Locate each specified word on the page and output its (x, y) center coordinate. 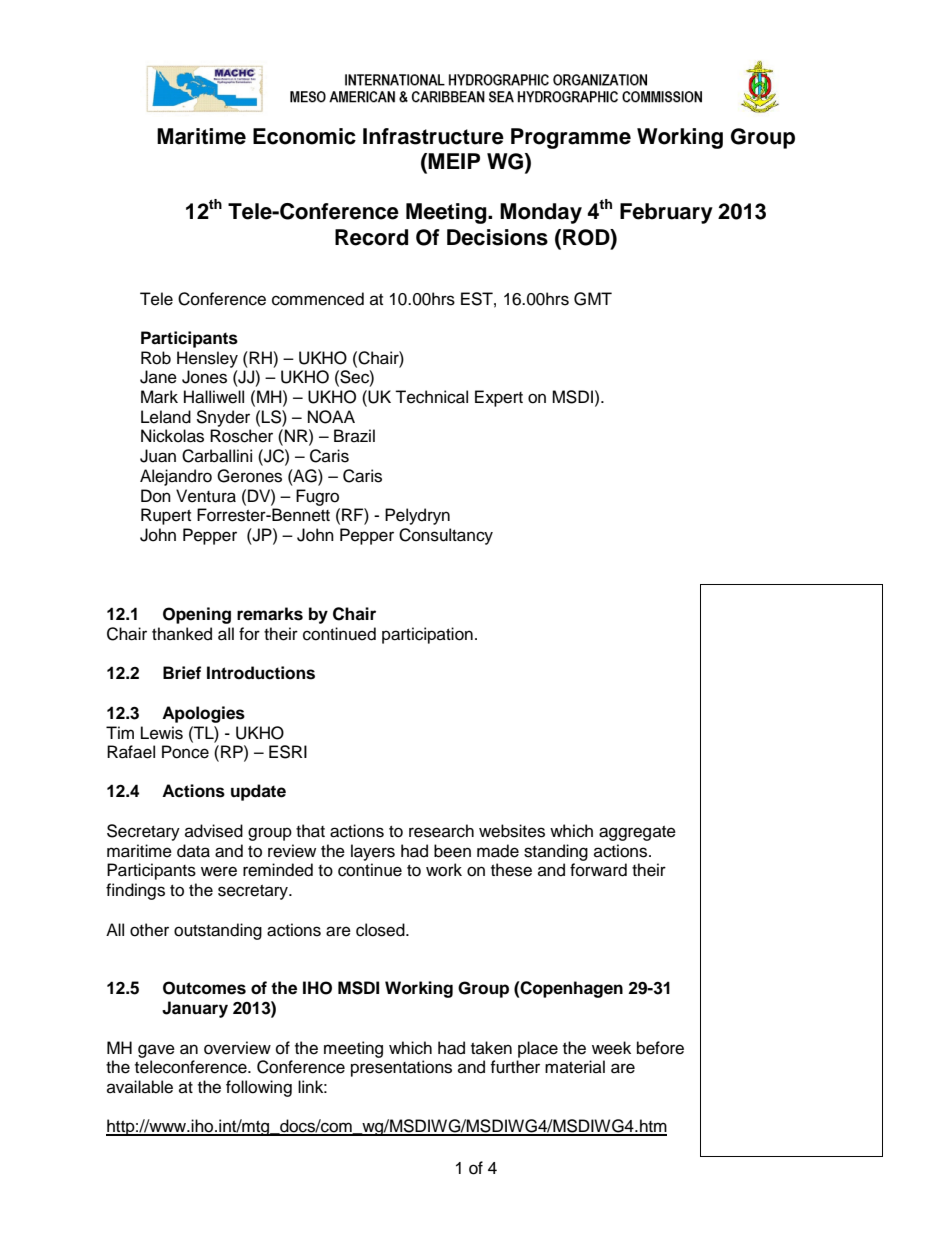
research (441, 831)
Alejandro (176, 477)
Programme (571, 138)
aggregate (637, 833)
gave (156, 1051)
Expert (499, 398)
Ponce (185, 752)
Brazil (354, 435)
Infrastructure (433, 136)
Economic (304, 136)
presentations (401, 1068)
